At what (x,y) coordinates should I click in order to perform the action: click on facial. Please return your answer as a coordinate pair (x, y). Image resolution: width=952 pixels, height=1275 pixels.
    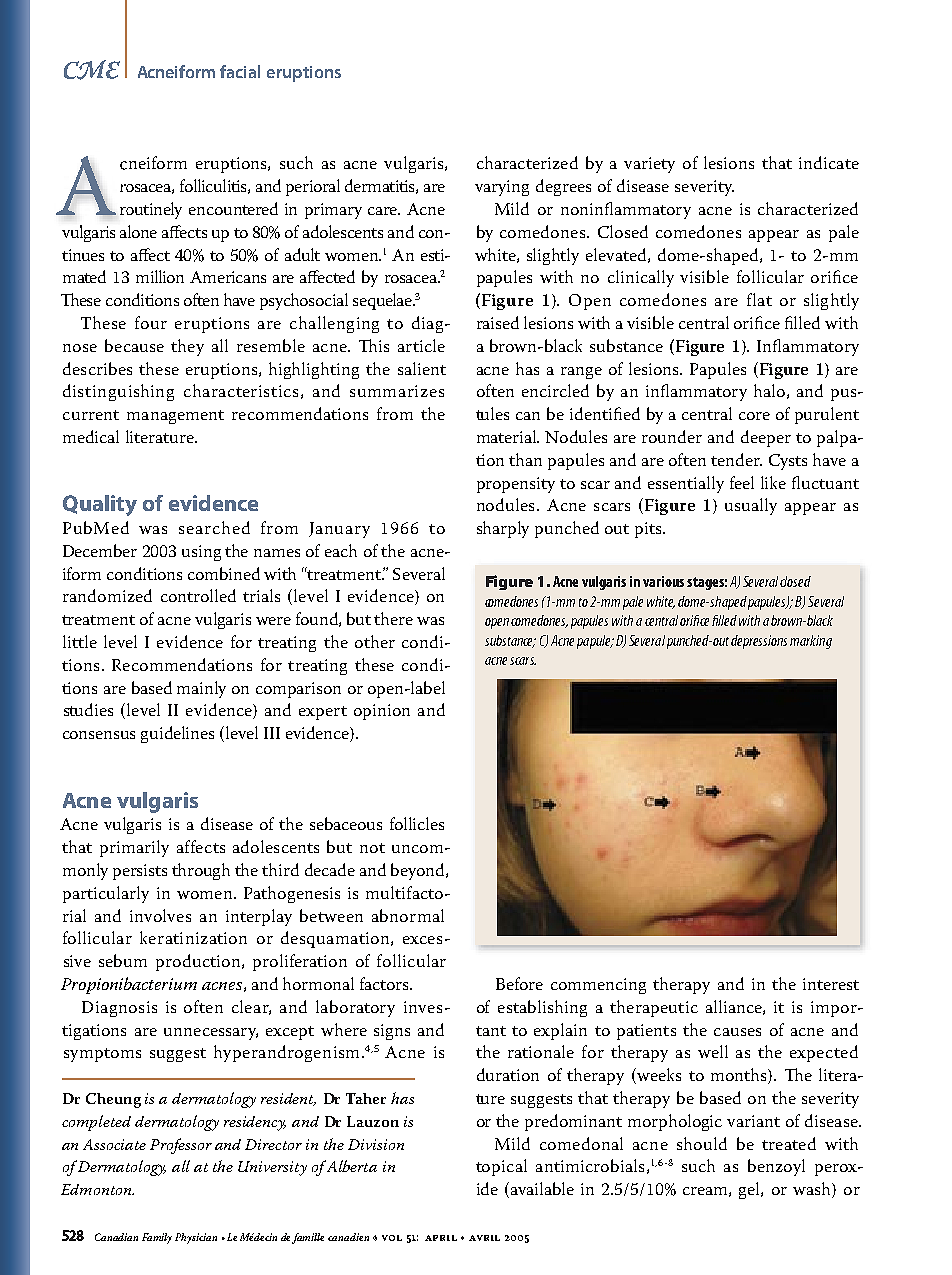
    Looking at the image, I should click on (240, 71).
